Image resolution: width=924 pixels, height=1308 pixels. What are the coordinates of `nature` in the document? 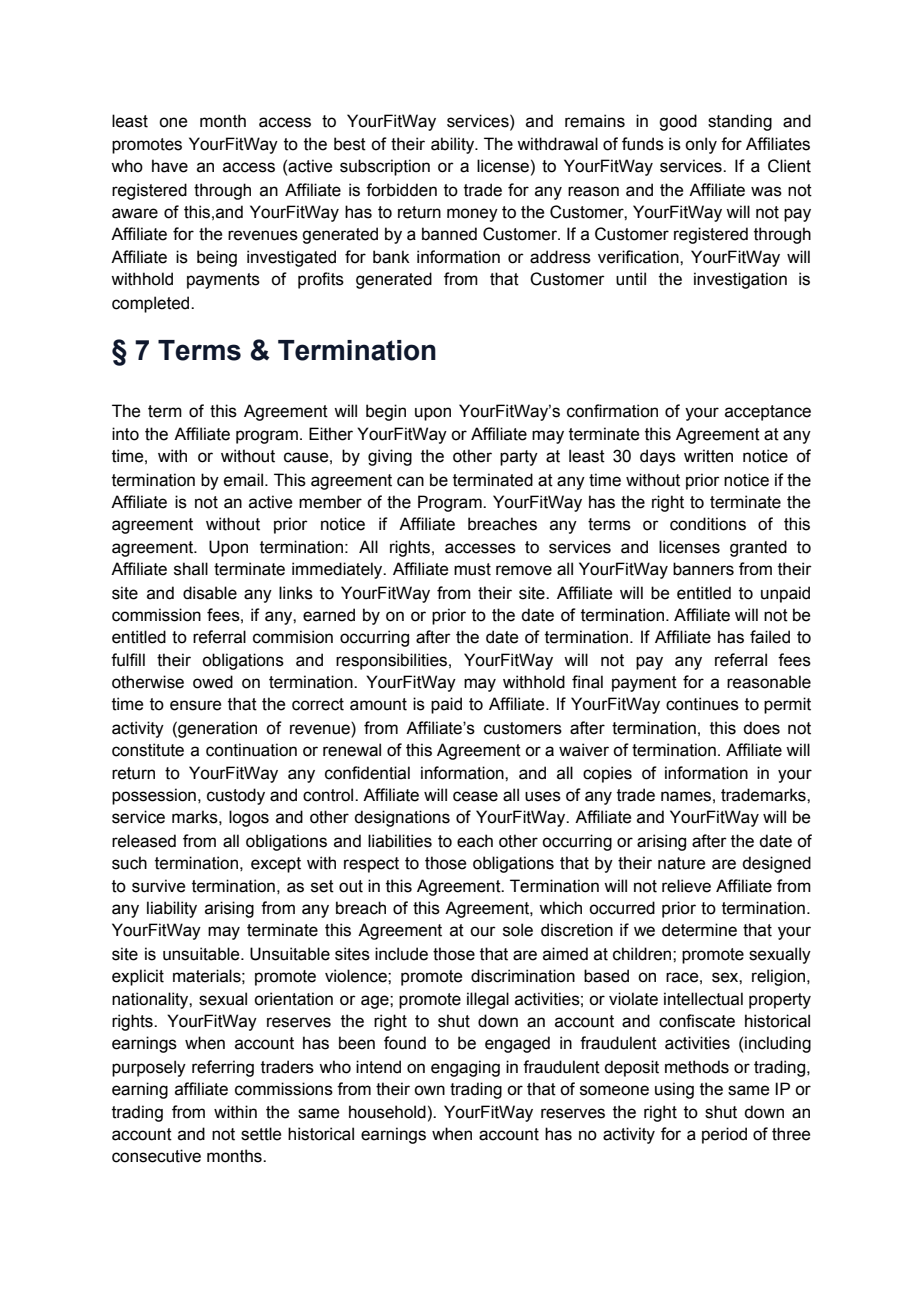 It's located at (681, 863).
